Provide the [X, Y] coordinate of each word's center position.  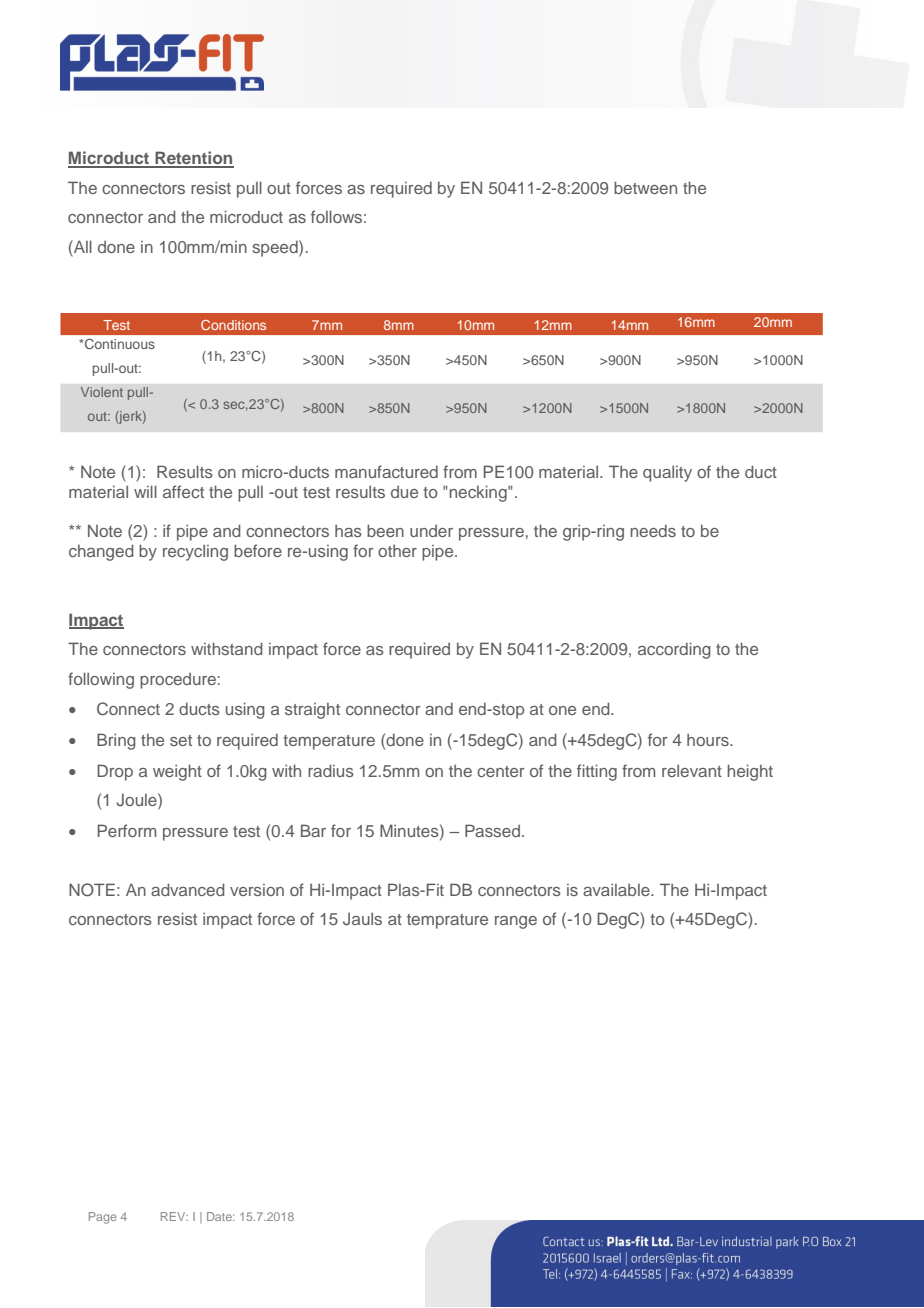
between [645, 187]
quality [667, 473]
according [674, 650]
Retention [193, 159]
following [101, 680]
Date [220, 1216]
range [516, 922]
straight [312, 711]
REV [174, 1216]
